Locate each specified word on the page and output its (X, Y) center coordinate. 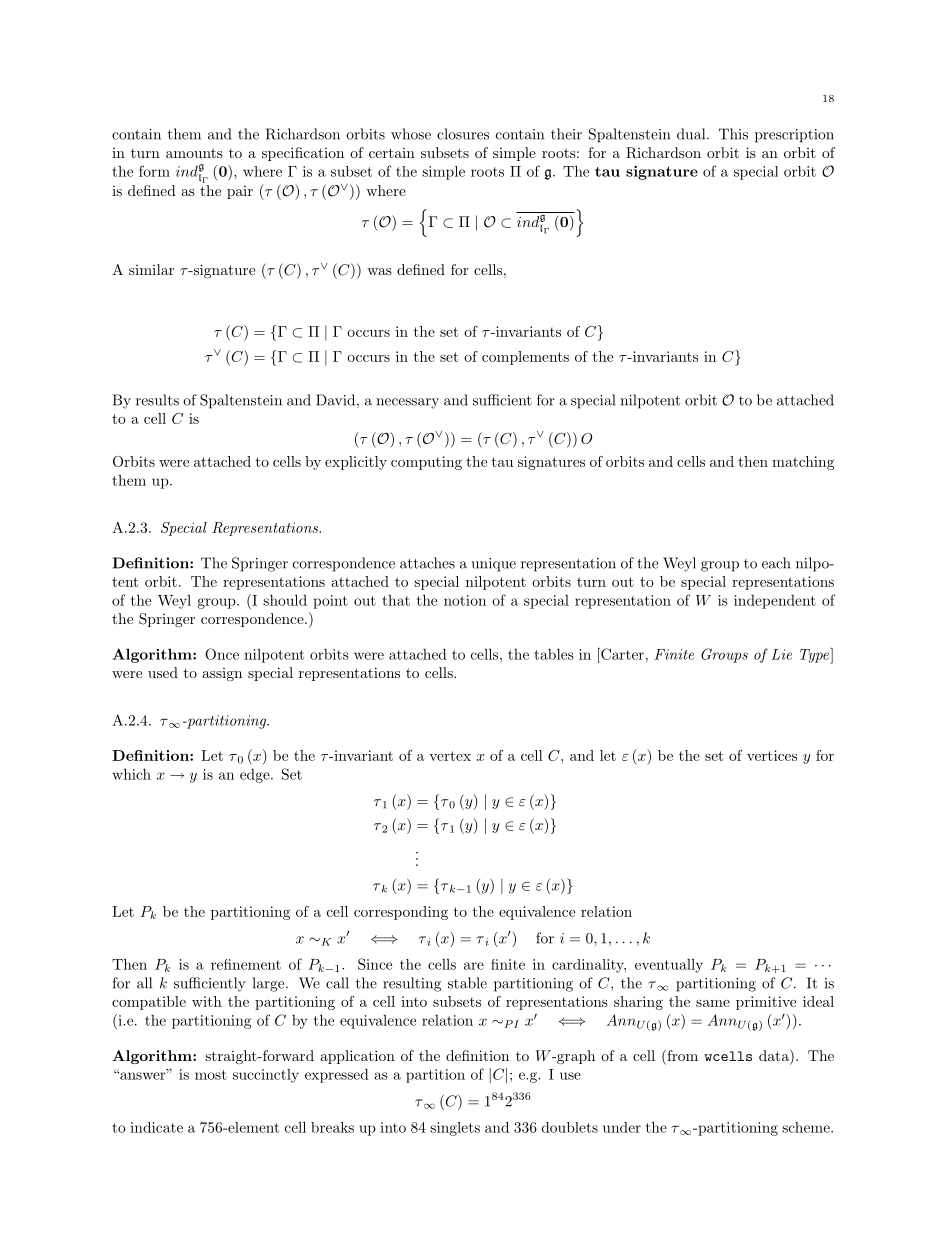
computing (426, 463)
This (733, 134)
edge (256, 776)
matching (803, 463)
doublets (570, 1127)
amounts (194, 153)
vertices (772, 755)
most (211, 1075)
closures (463, 134)
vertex (450, 756)
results (157, 400)
